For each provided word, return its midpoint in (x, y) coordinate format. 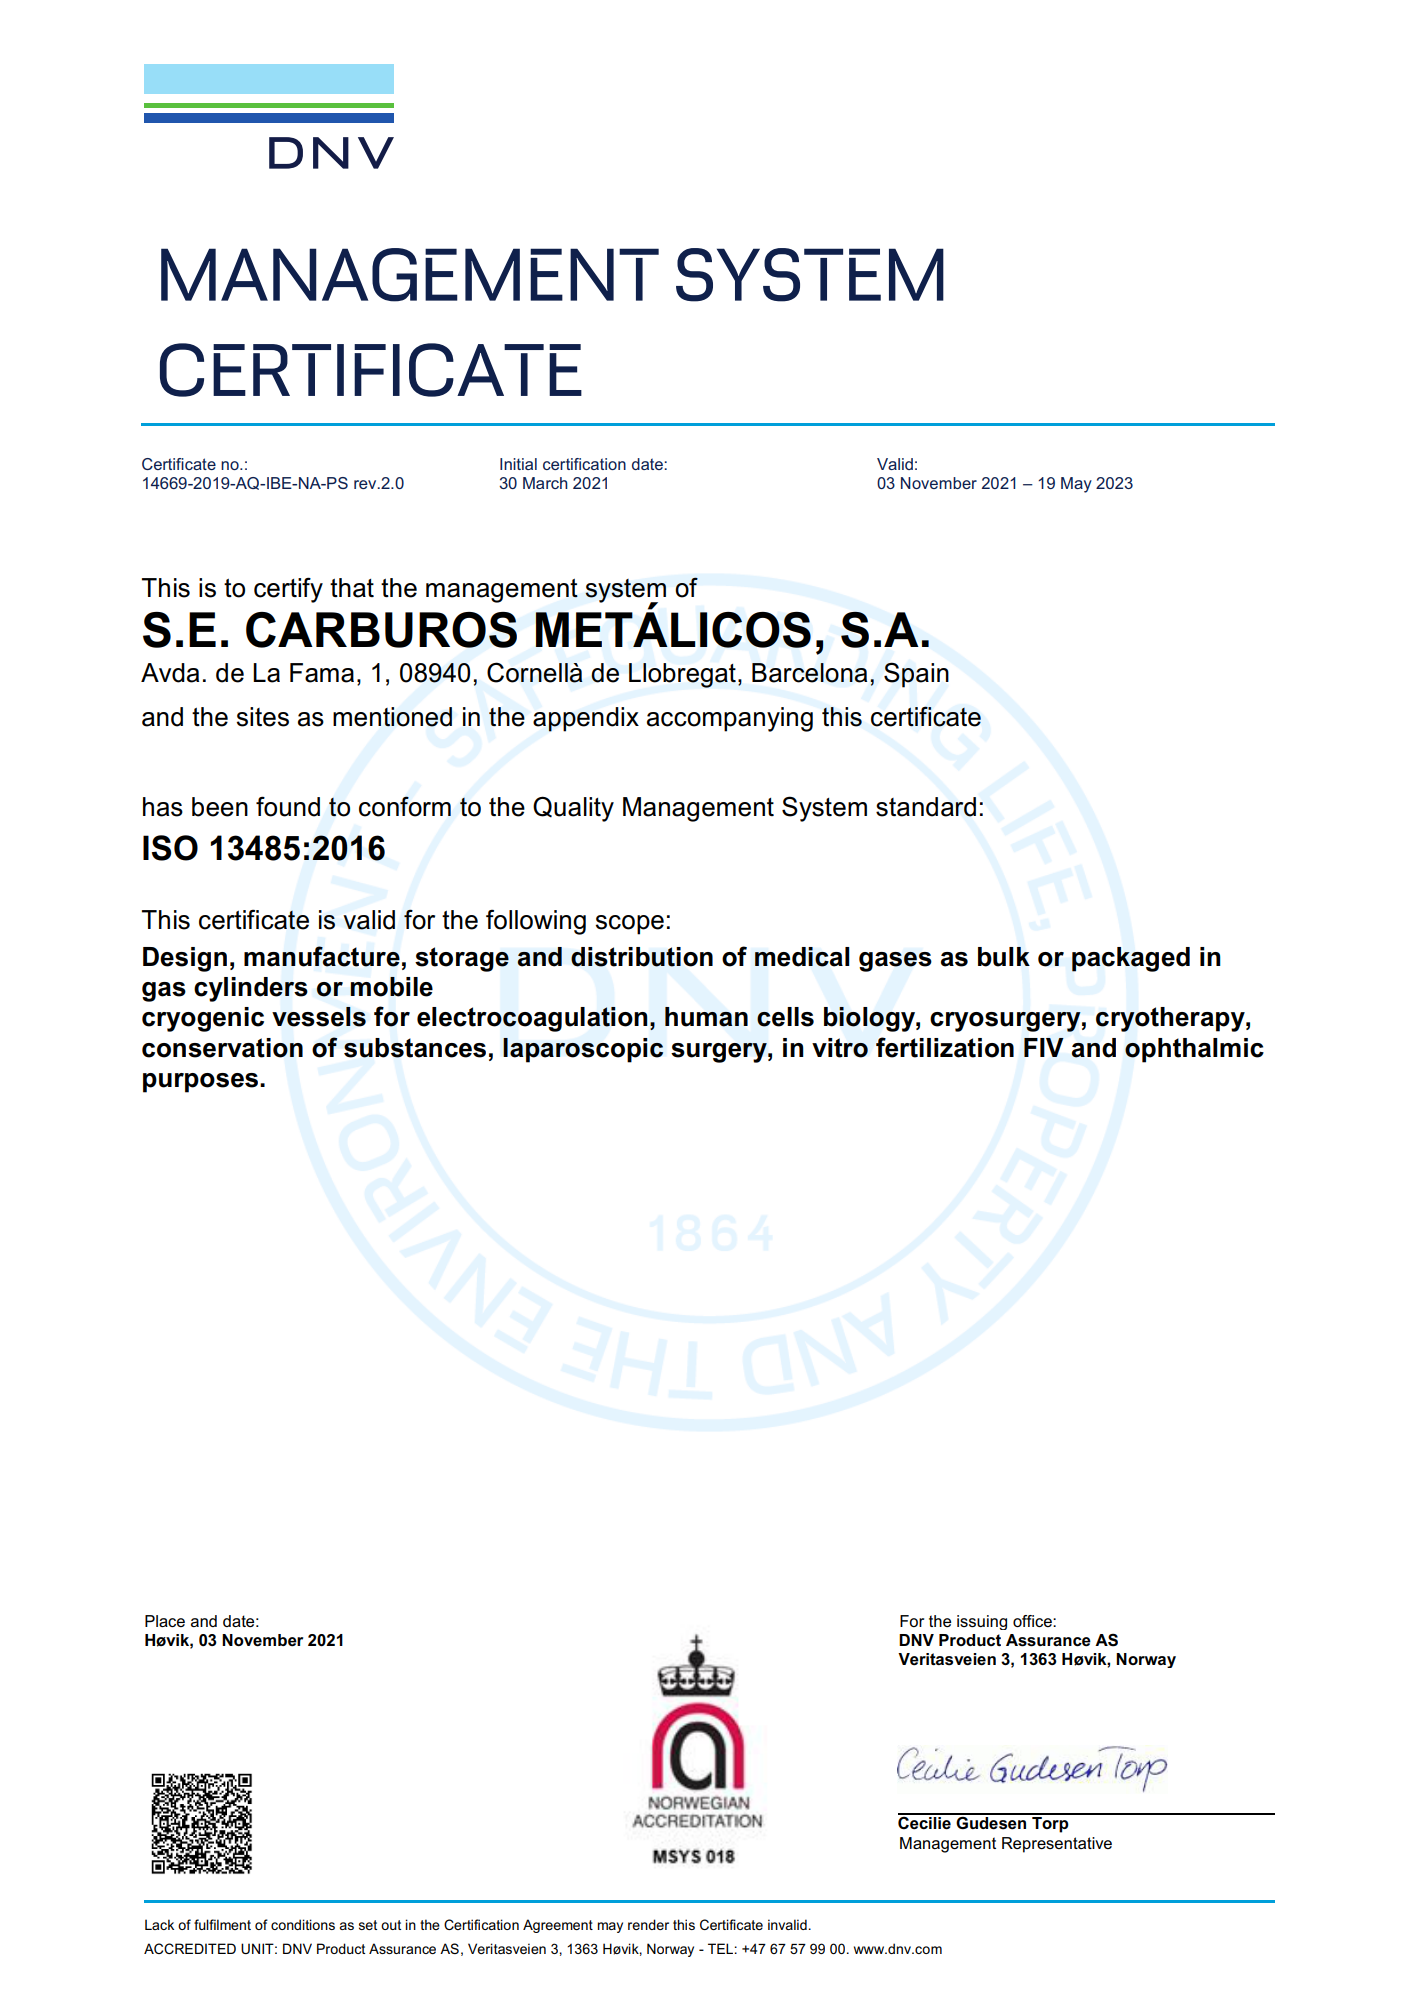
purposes (202, 1083)
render (648, 1924)
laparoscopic (583, 1050)
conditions (303, 1924)
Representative (1057, 1845)
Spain (916, 675)
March (545, 483)
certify (288, 590)
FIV (1044, 1047)
